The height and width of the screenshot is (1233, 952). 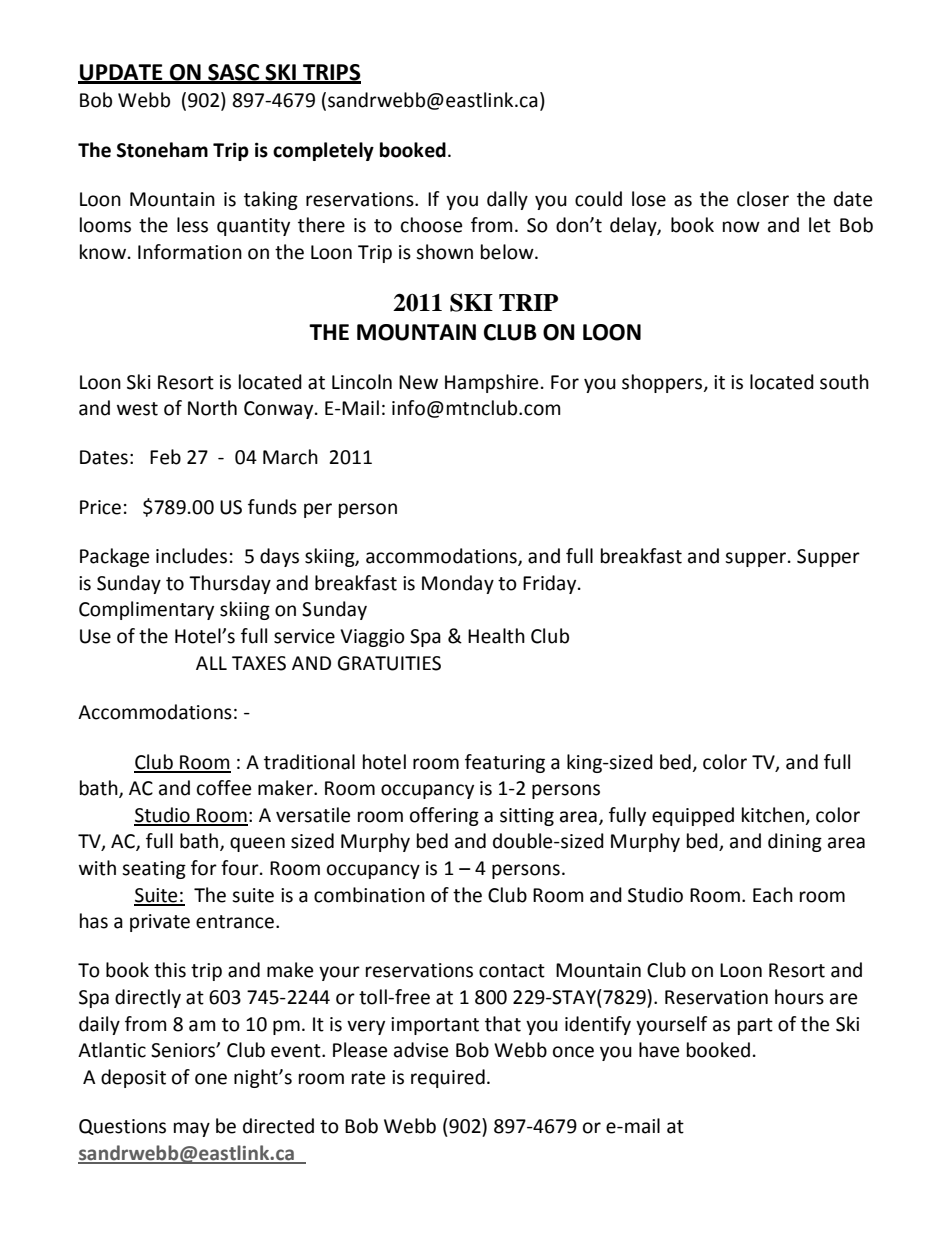 I want to click on could, so click(x=598, y=199).
